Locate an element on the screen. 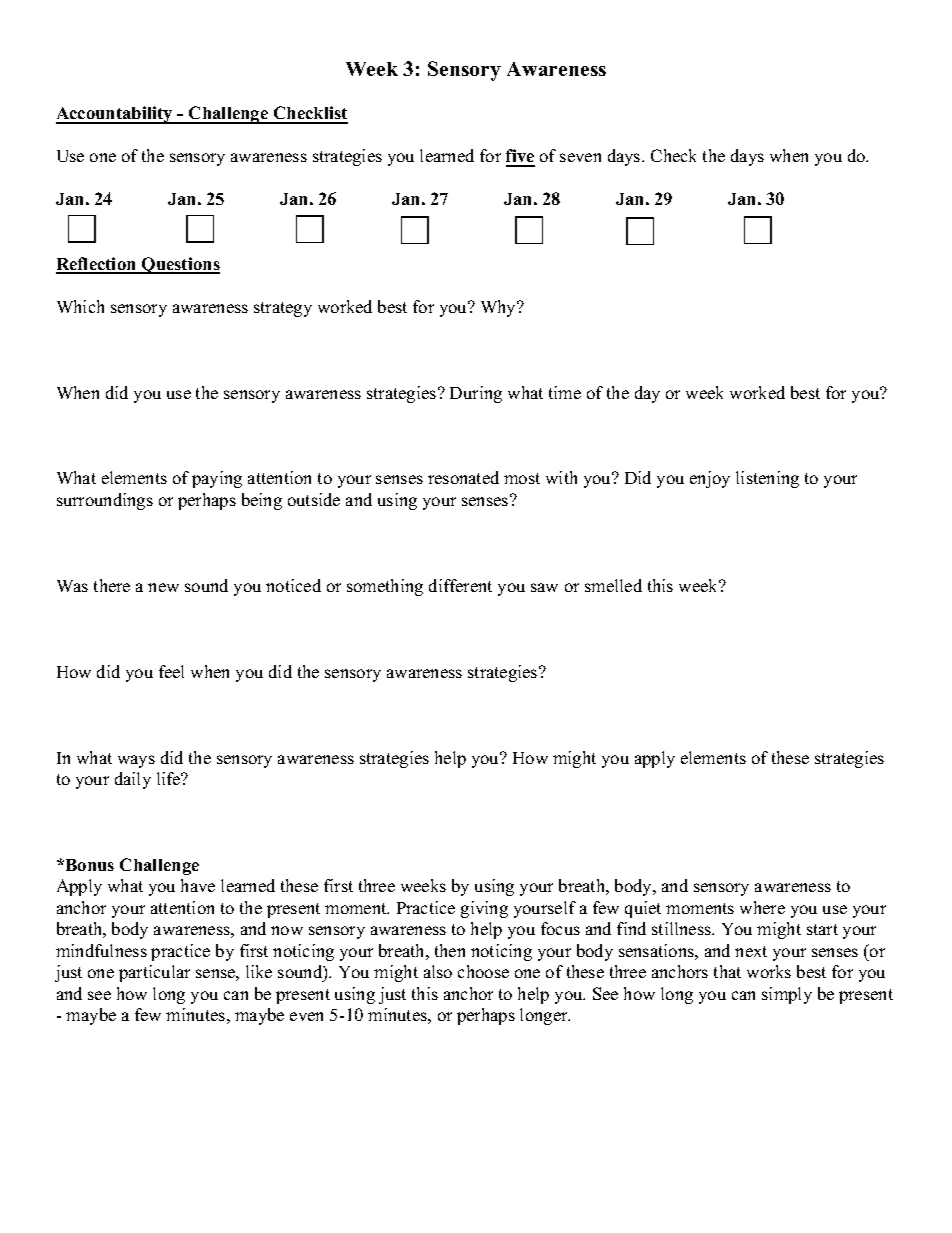  also is located at coordinates (438, 971).
